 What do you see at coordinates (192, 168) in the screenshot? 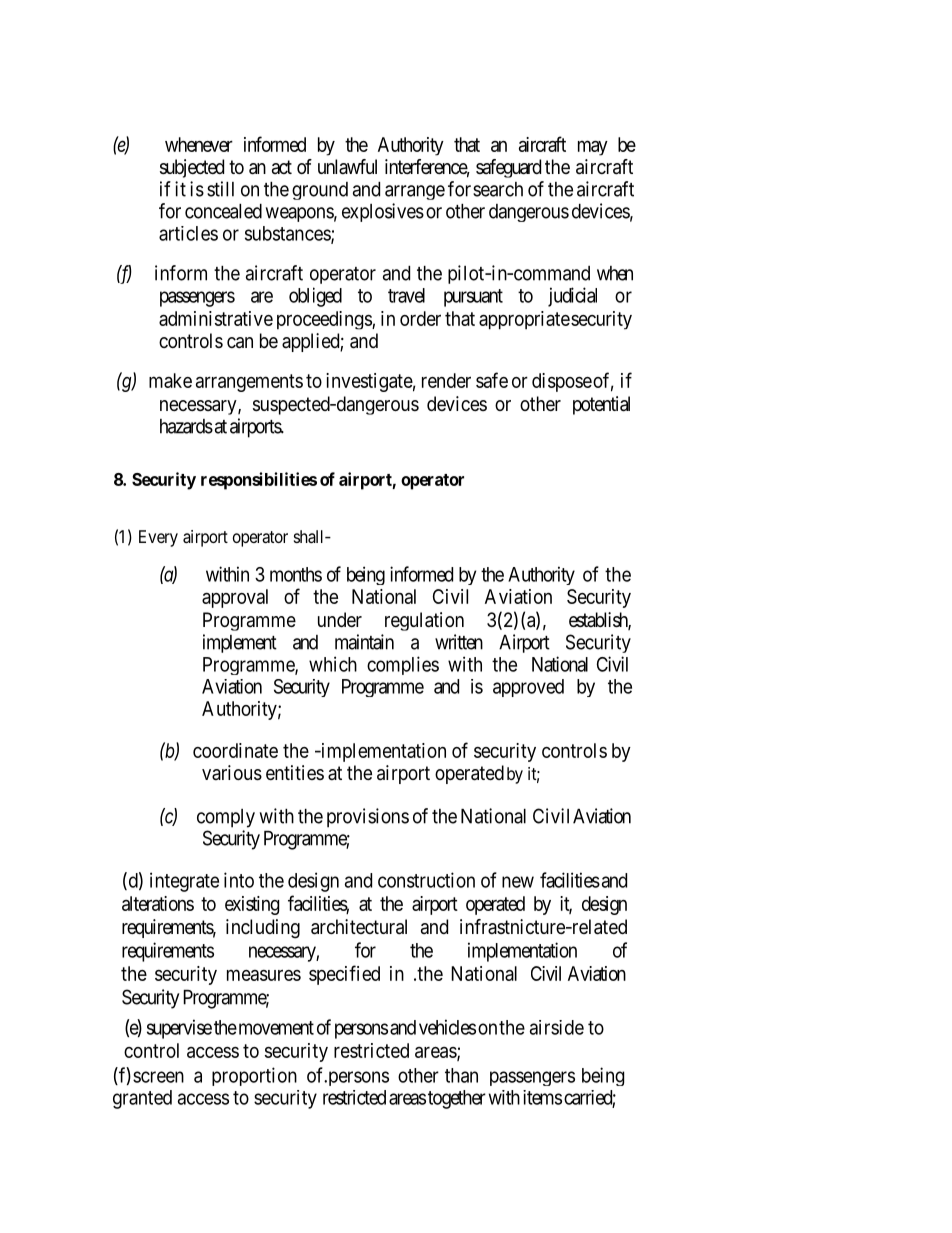
I see `subjected` at bounding box center [192, 168].
